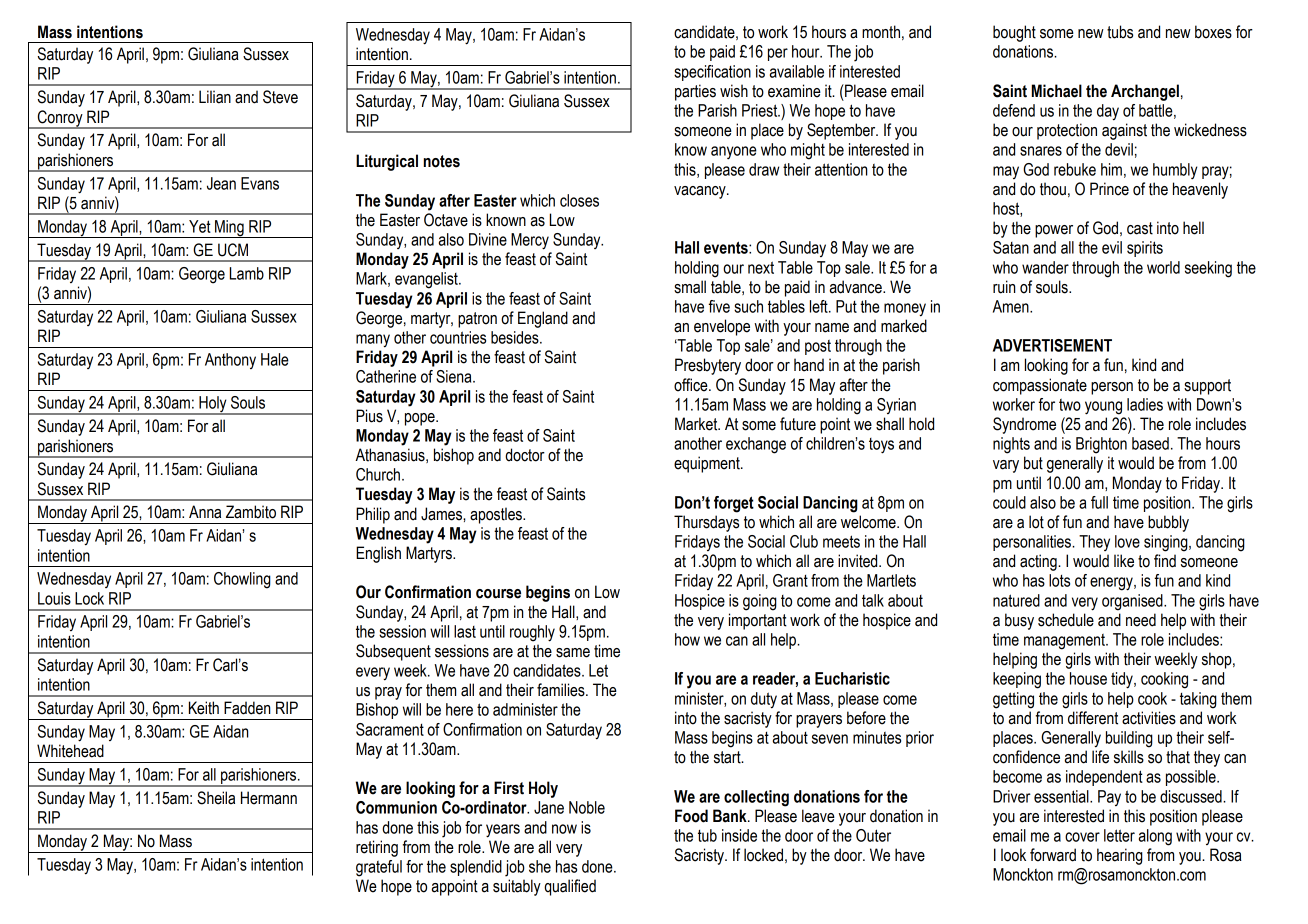  Describe the element at coordinates (1088, 678) in the page. I see `house` at that location.
